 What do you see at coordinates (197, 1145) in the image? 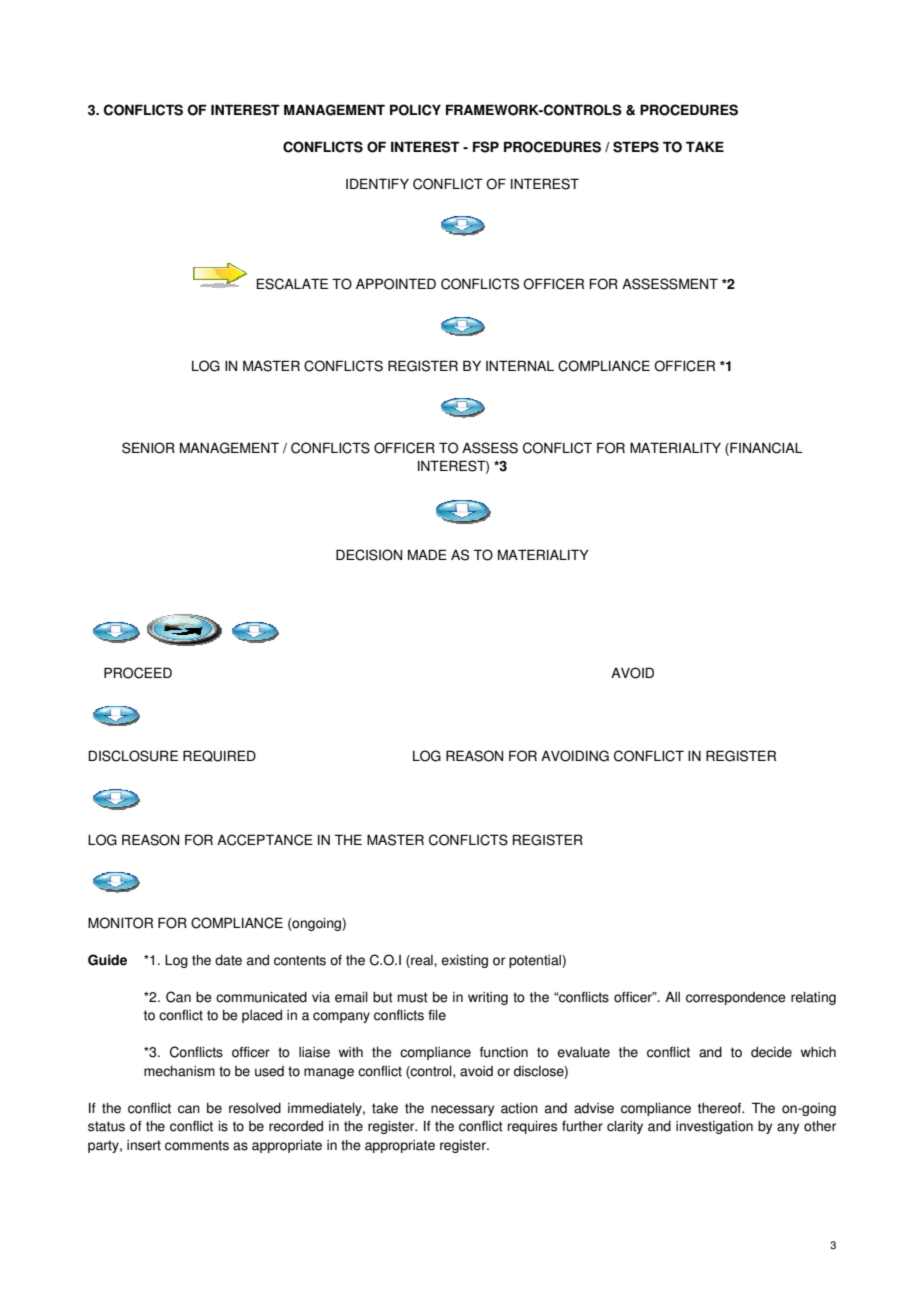
I see `comments` at bounding box center [197, 1145].
